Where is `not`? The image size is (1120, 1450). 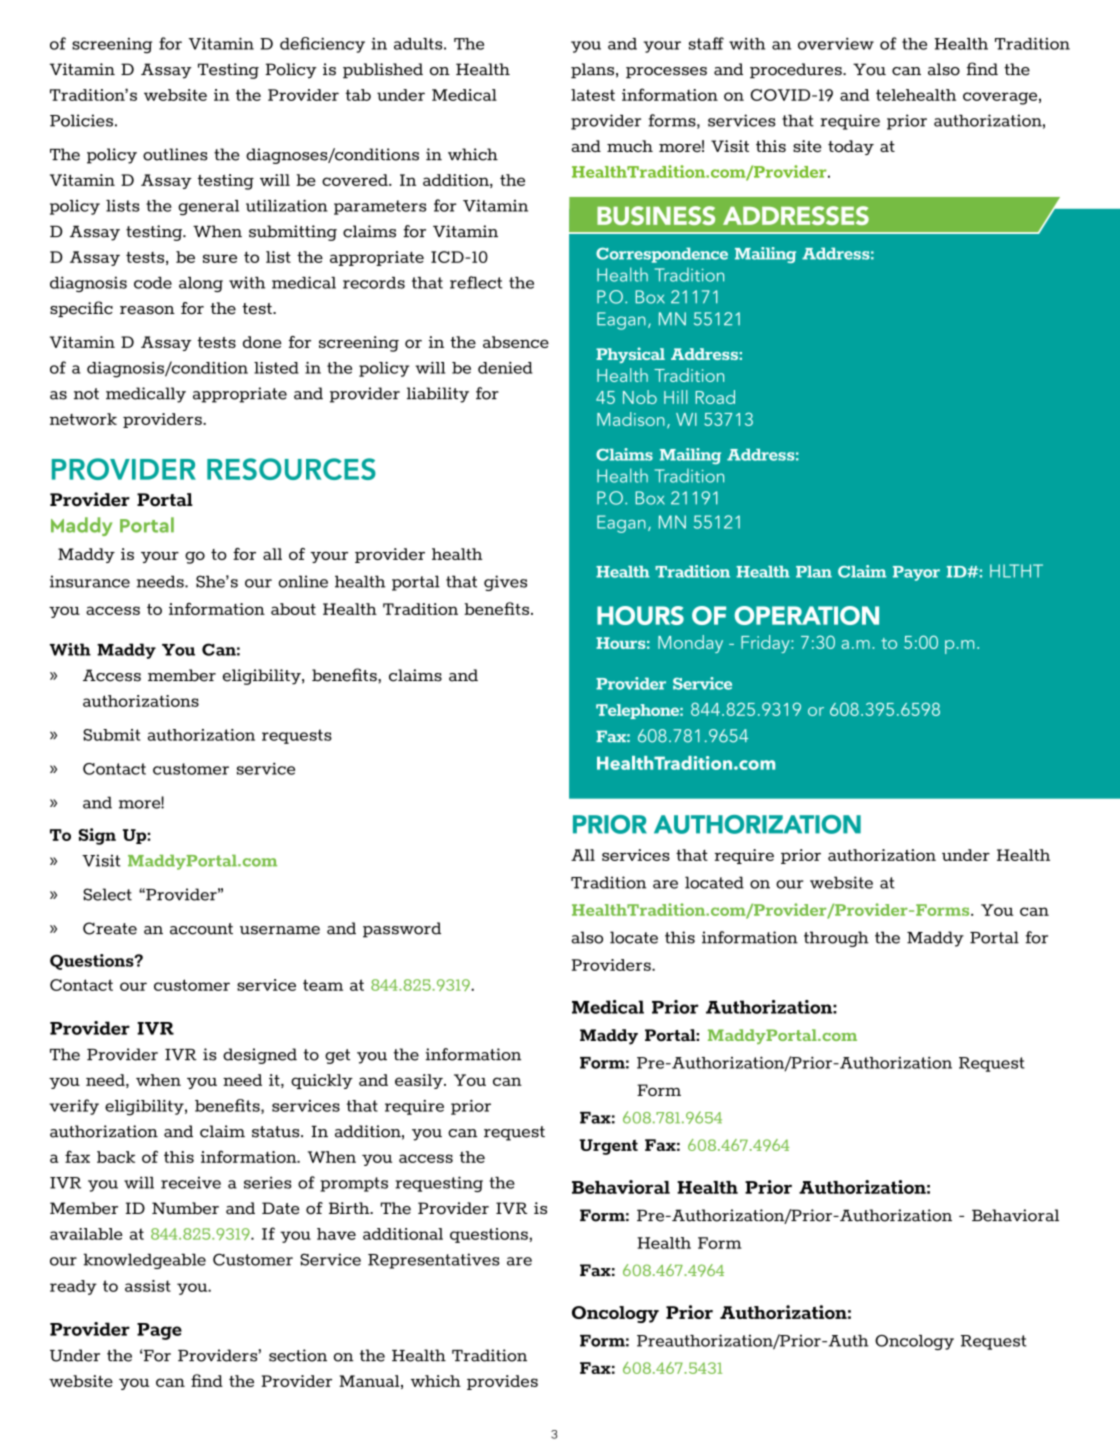
not is located at coordinates (86, 394).
